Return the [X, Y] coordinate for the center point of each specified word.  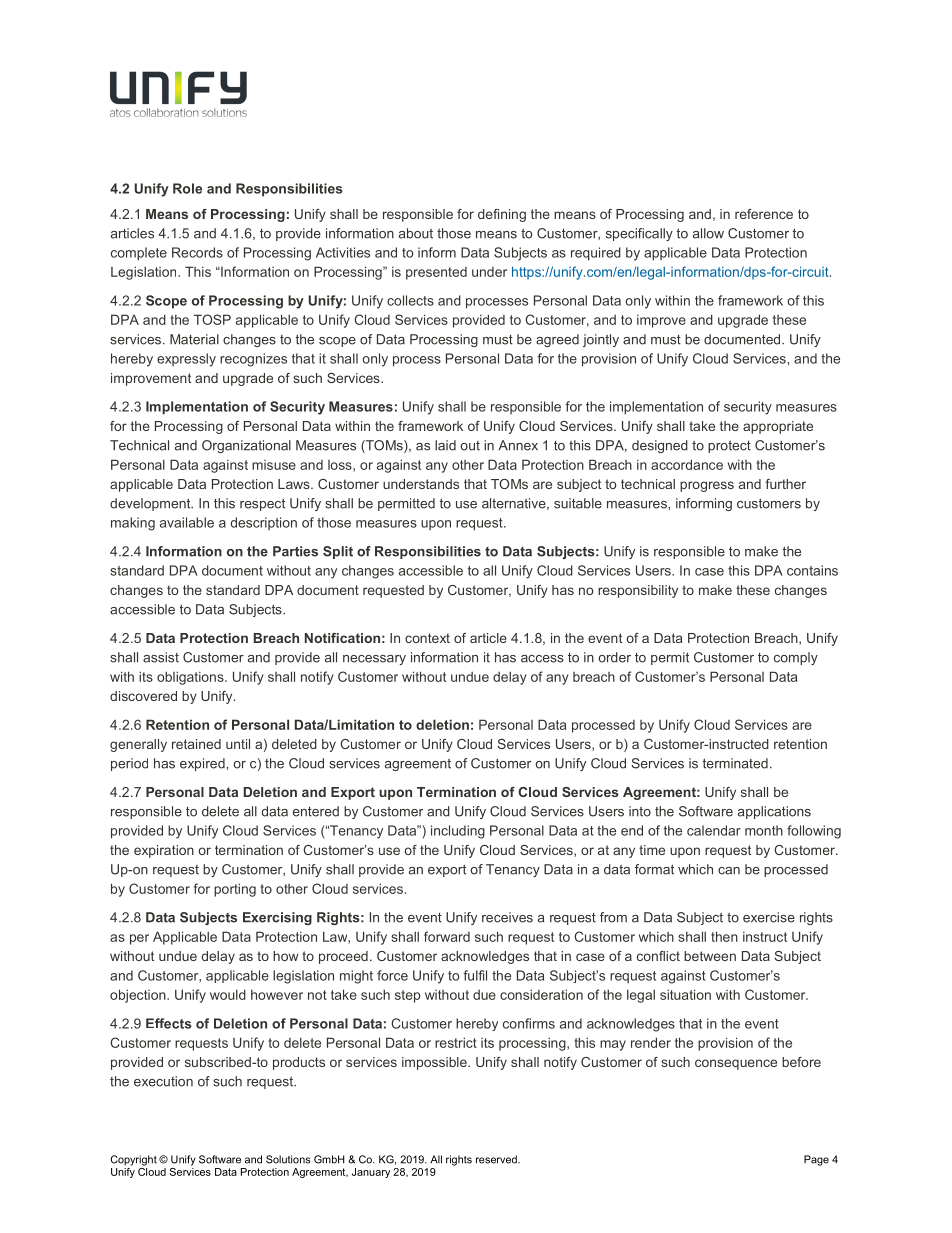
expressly [186, 360]
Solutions [288, 1159]
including [458, 832]
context [427, 638]
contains [812, 570]
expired [203, 764]
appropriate [778, 427]
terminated [735, 763]
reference [764, 214]
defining [502, 215]
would [228, 994]
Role [187, 188]
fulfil [475, 975]
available [187, 522]
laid [445, 445]
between [710, 956]
